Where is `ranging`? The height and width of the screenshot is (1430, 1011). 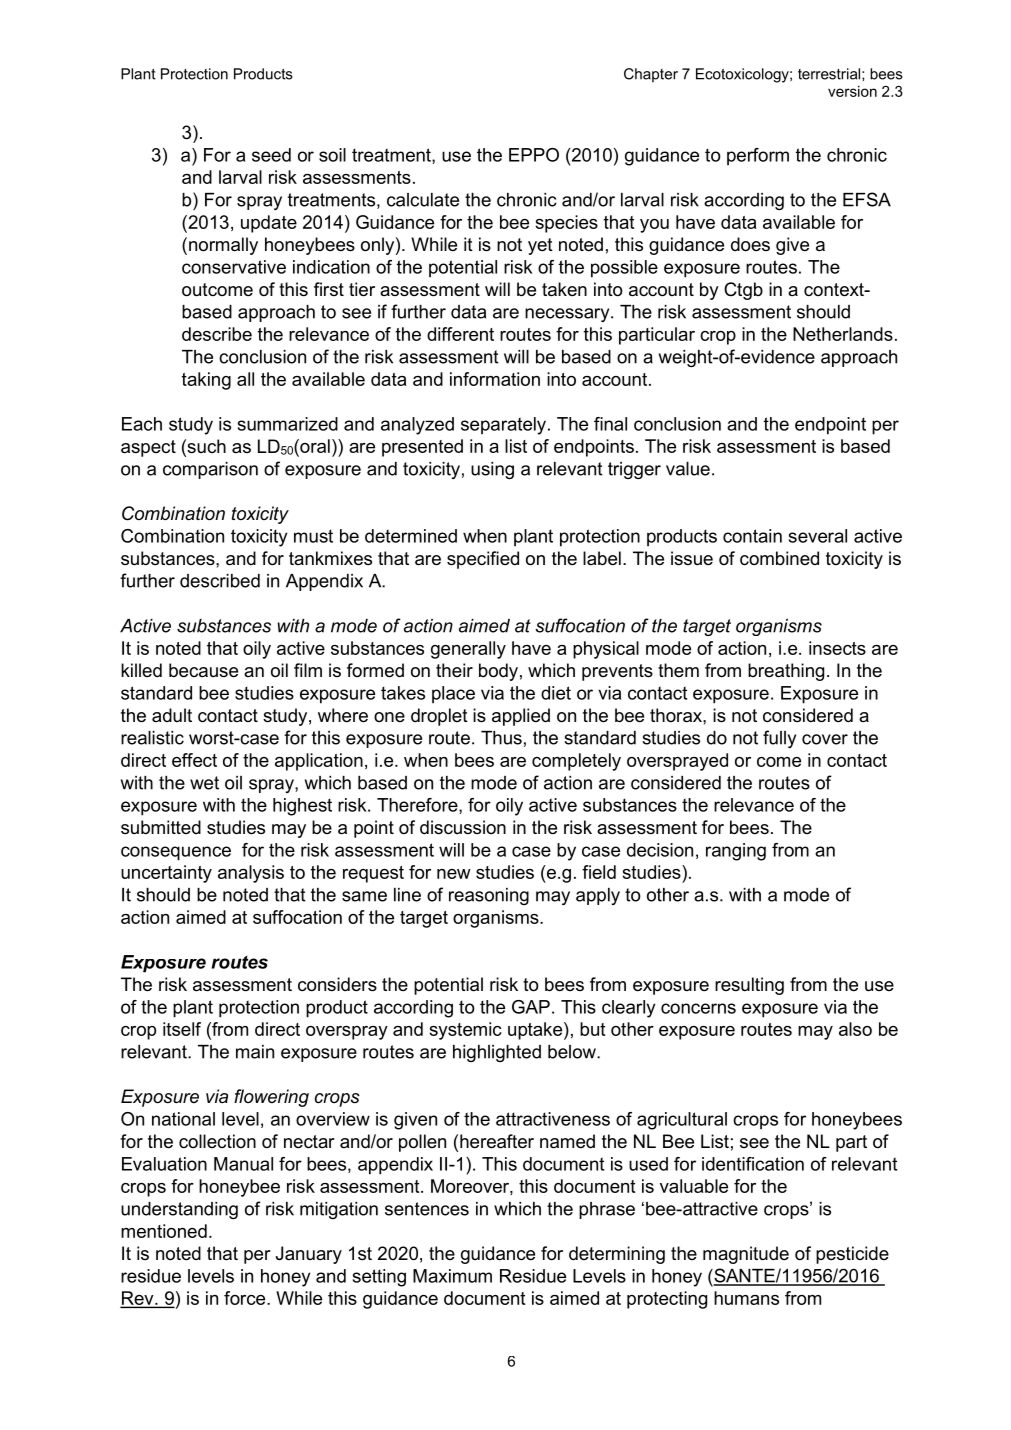 ranging is located at coordinates (736, 852).
